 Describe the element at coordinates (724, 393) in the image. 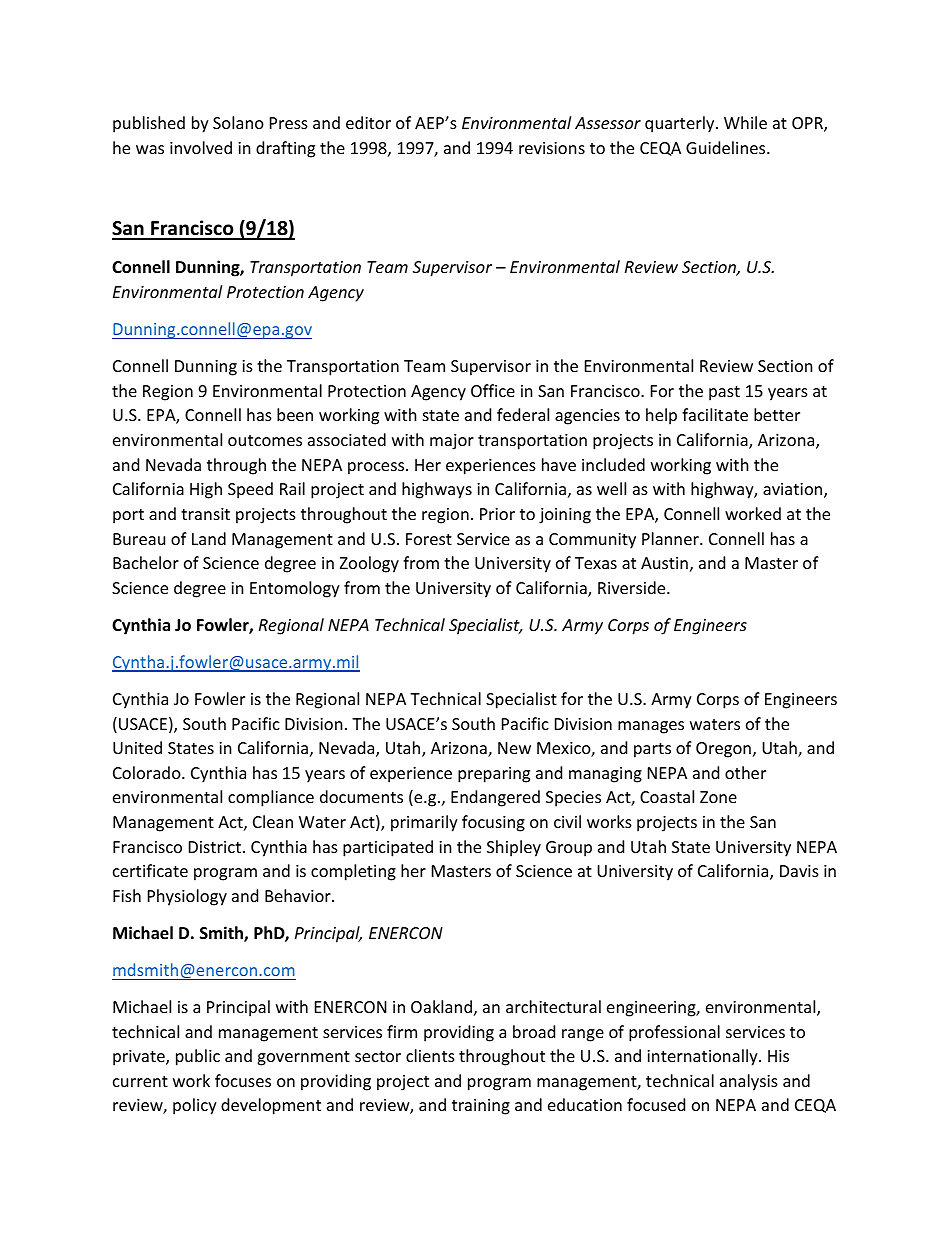

I see `past` at that location.
